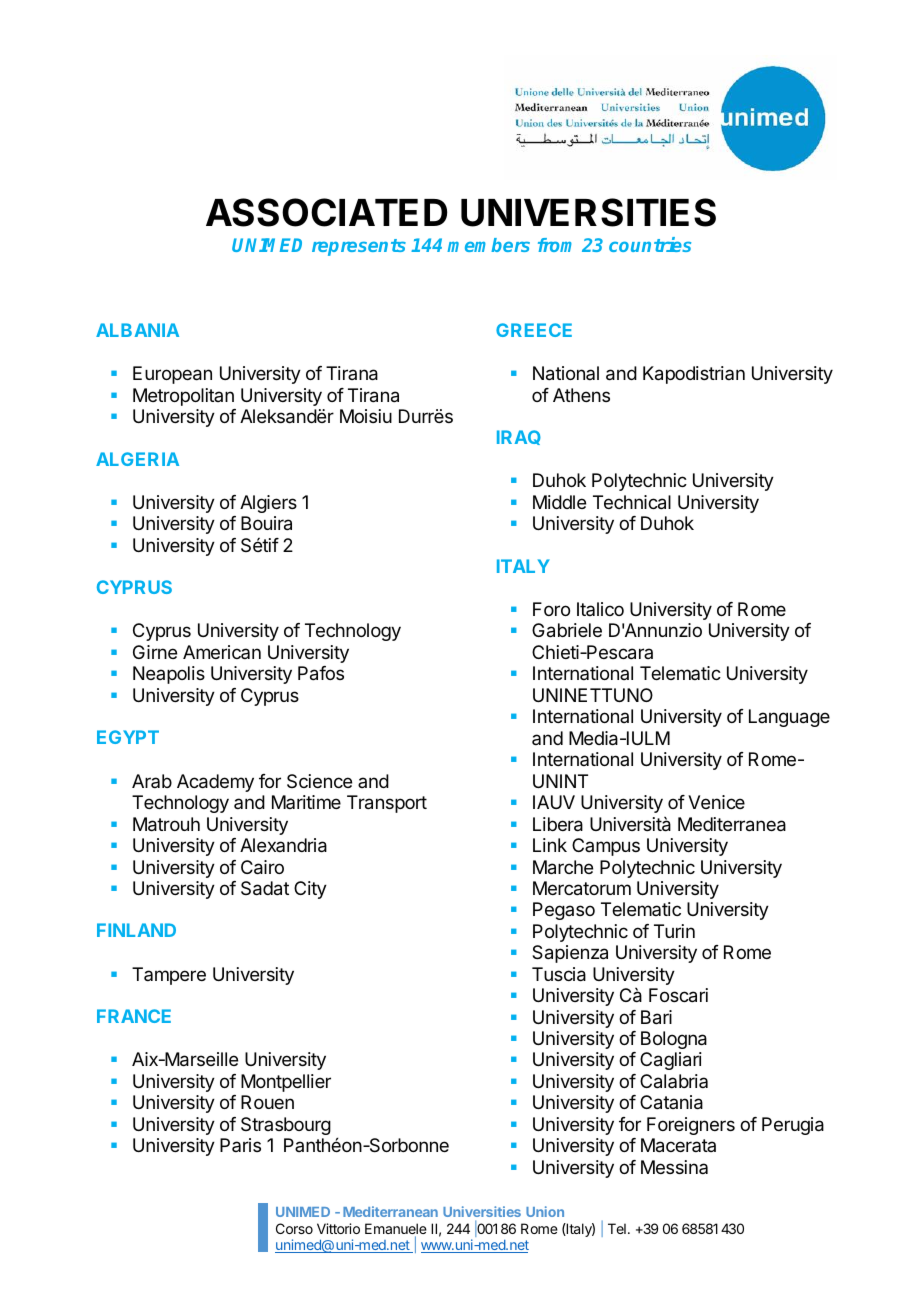 The width and height of the screenshot is (924, 1309). I want to click on IRAQ, so click(519, 437).
